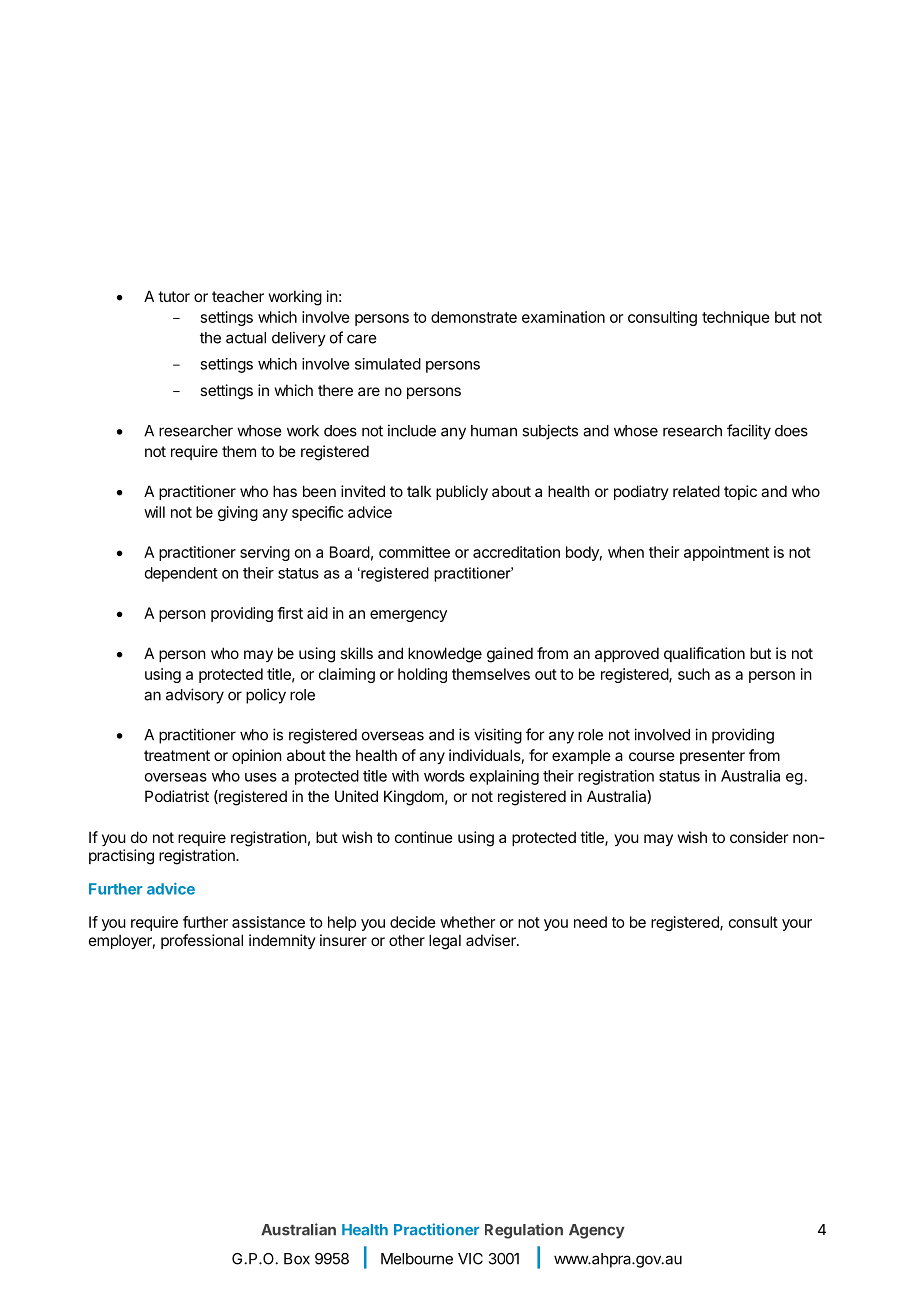  Describe the element at coordinates (597, 1231) in the document. I see `Agency` at that location.
